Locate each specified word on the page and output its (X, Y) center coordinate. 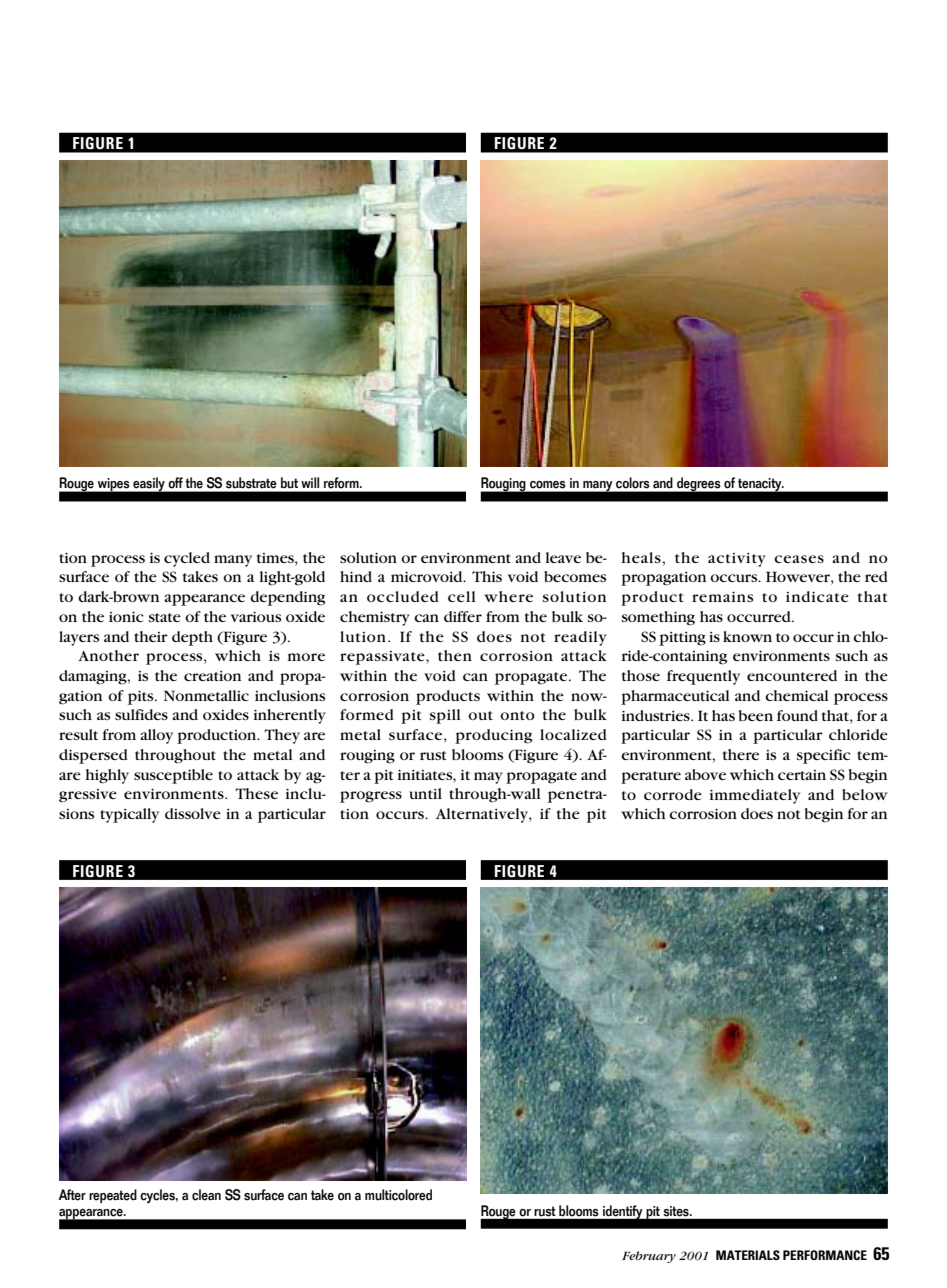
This (487, 576)
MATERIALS (748, 1255)
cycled (187, 559)
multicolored (398, 1195)
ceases (799, 559)
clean (206, 1195)
